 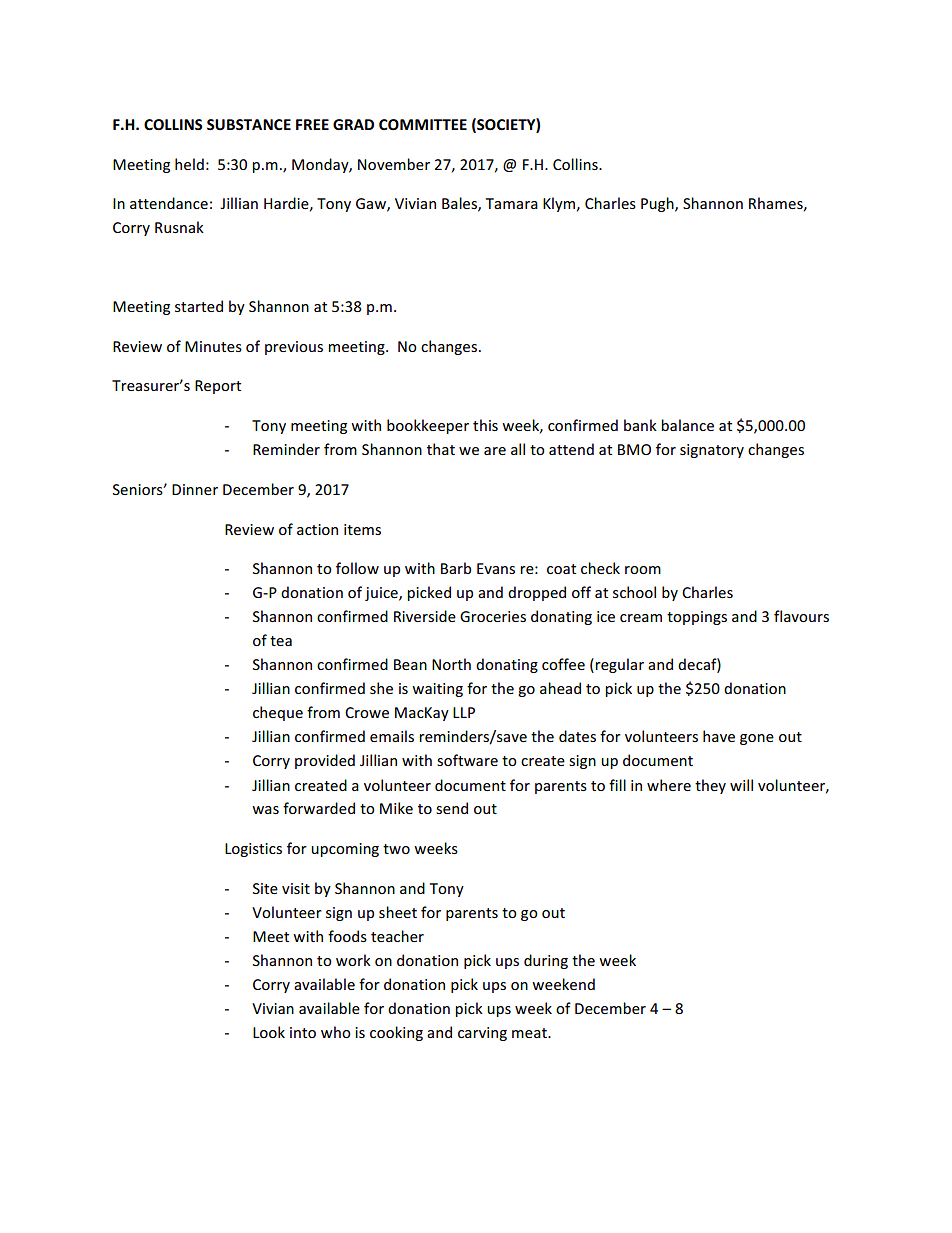 I want to click on Pugh, so click(x=658, y=204).
